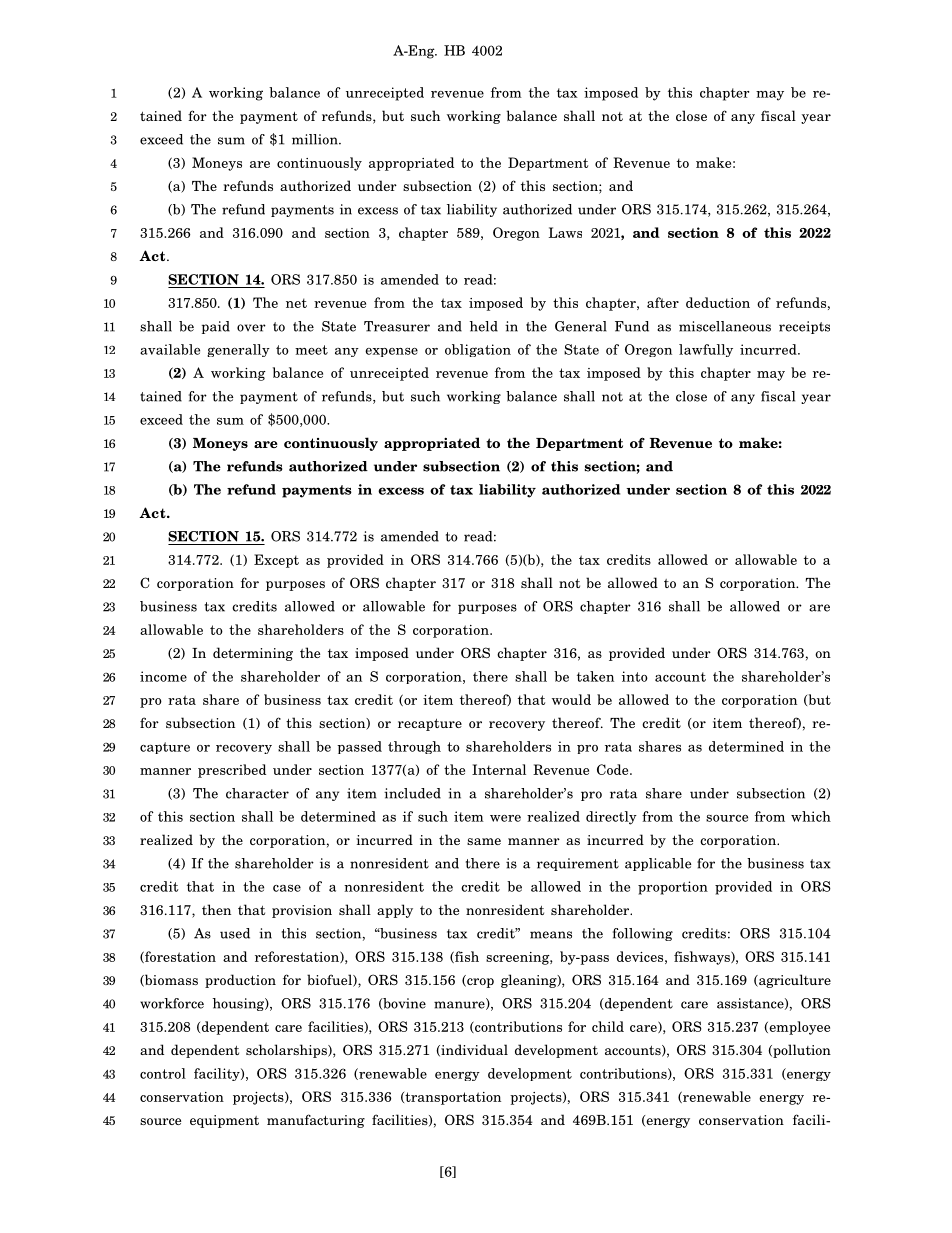 The height and width of the page is (1233, 952). I want to click on million, so click(316, 139).
